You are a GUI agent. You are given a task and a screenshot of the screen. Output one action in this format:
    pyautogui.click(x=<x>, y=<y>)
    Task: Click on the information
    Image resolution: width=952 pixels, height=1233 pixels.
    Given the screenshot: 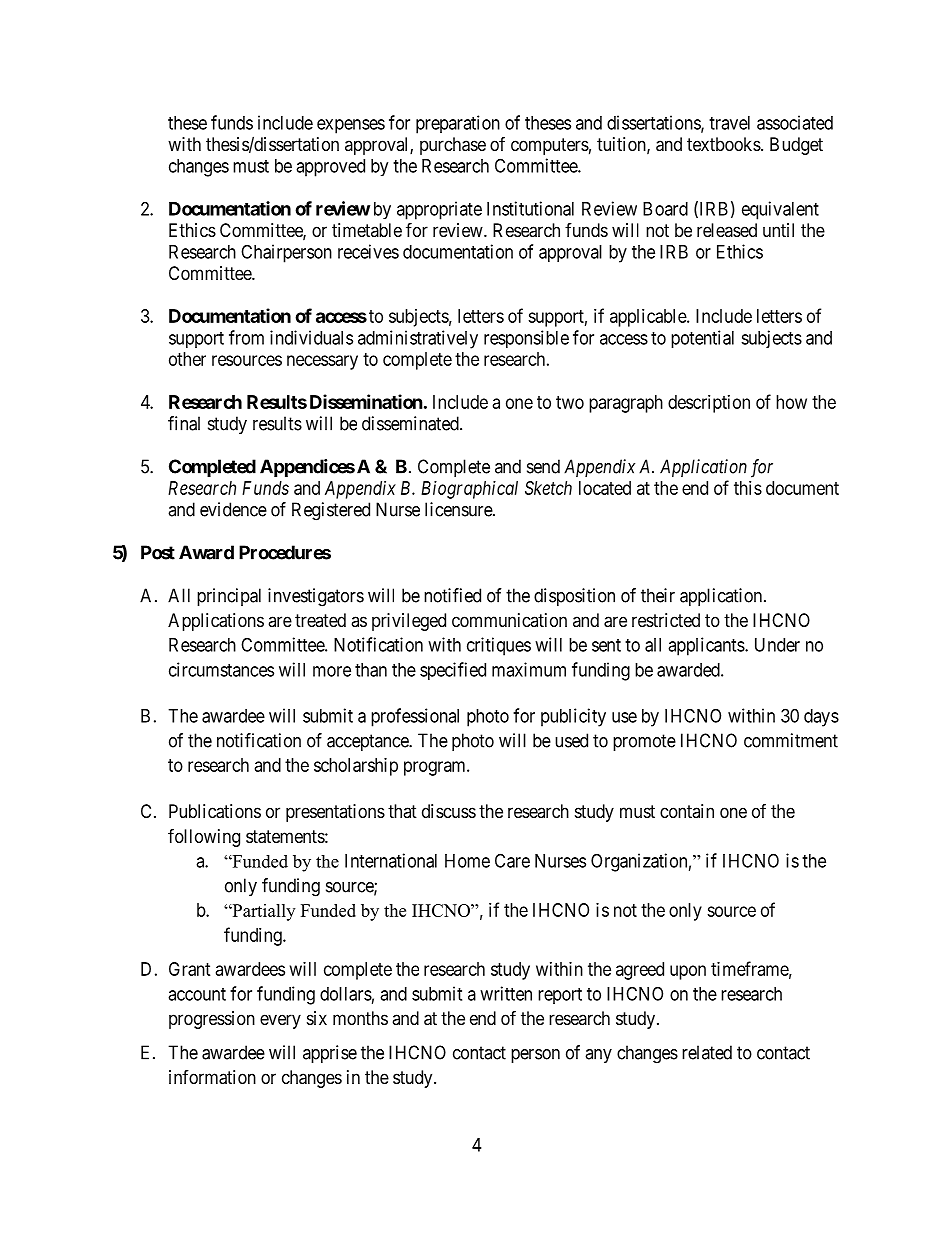 What is the action you would take?
    pyautogui.click(x=212, y=1077)
